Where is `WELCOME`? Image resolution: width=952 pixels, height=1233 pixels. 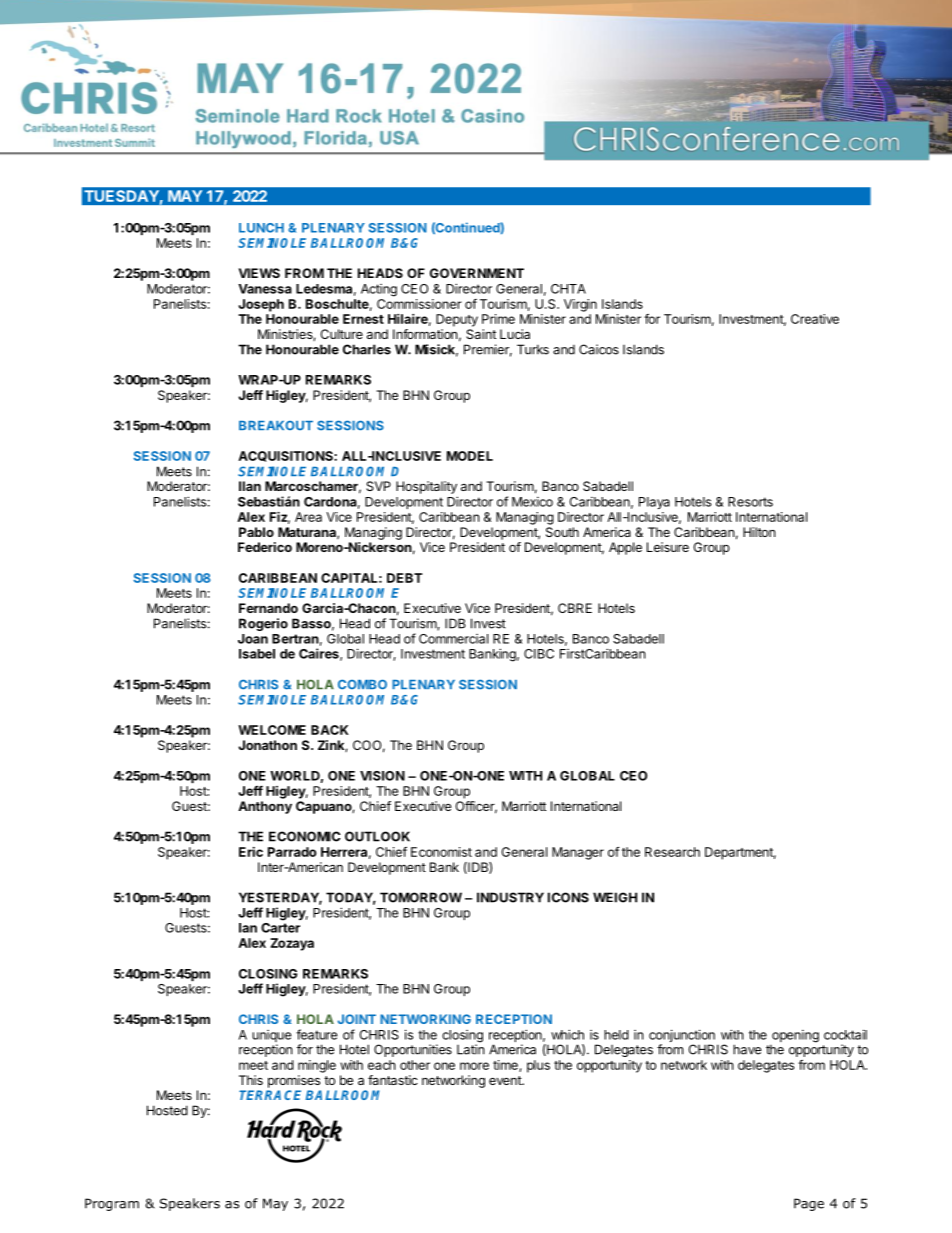 WELCOME is located at coordinates (272, 730).
